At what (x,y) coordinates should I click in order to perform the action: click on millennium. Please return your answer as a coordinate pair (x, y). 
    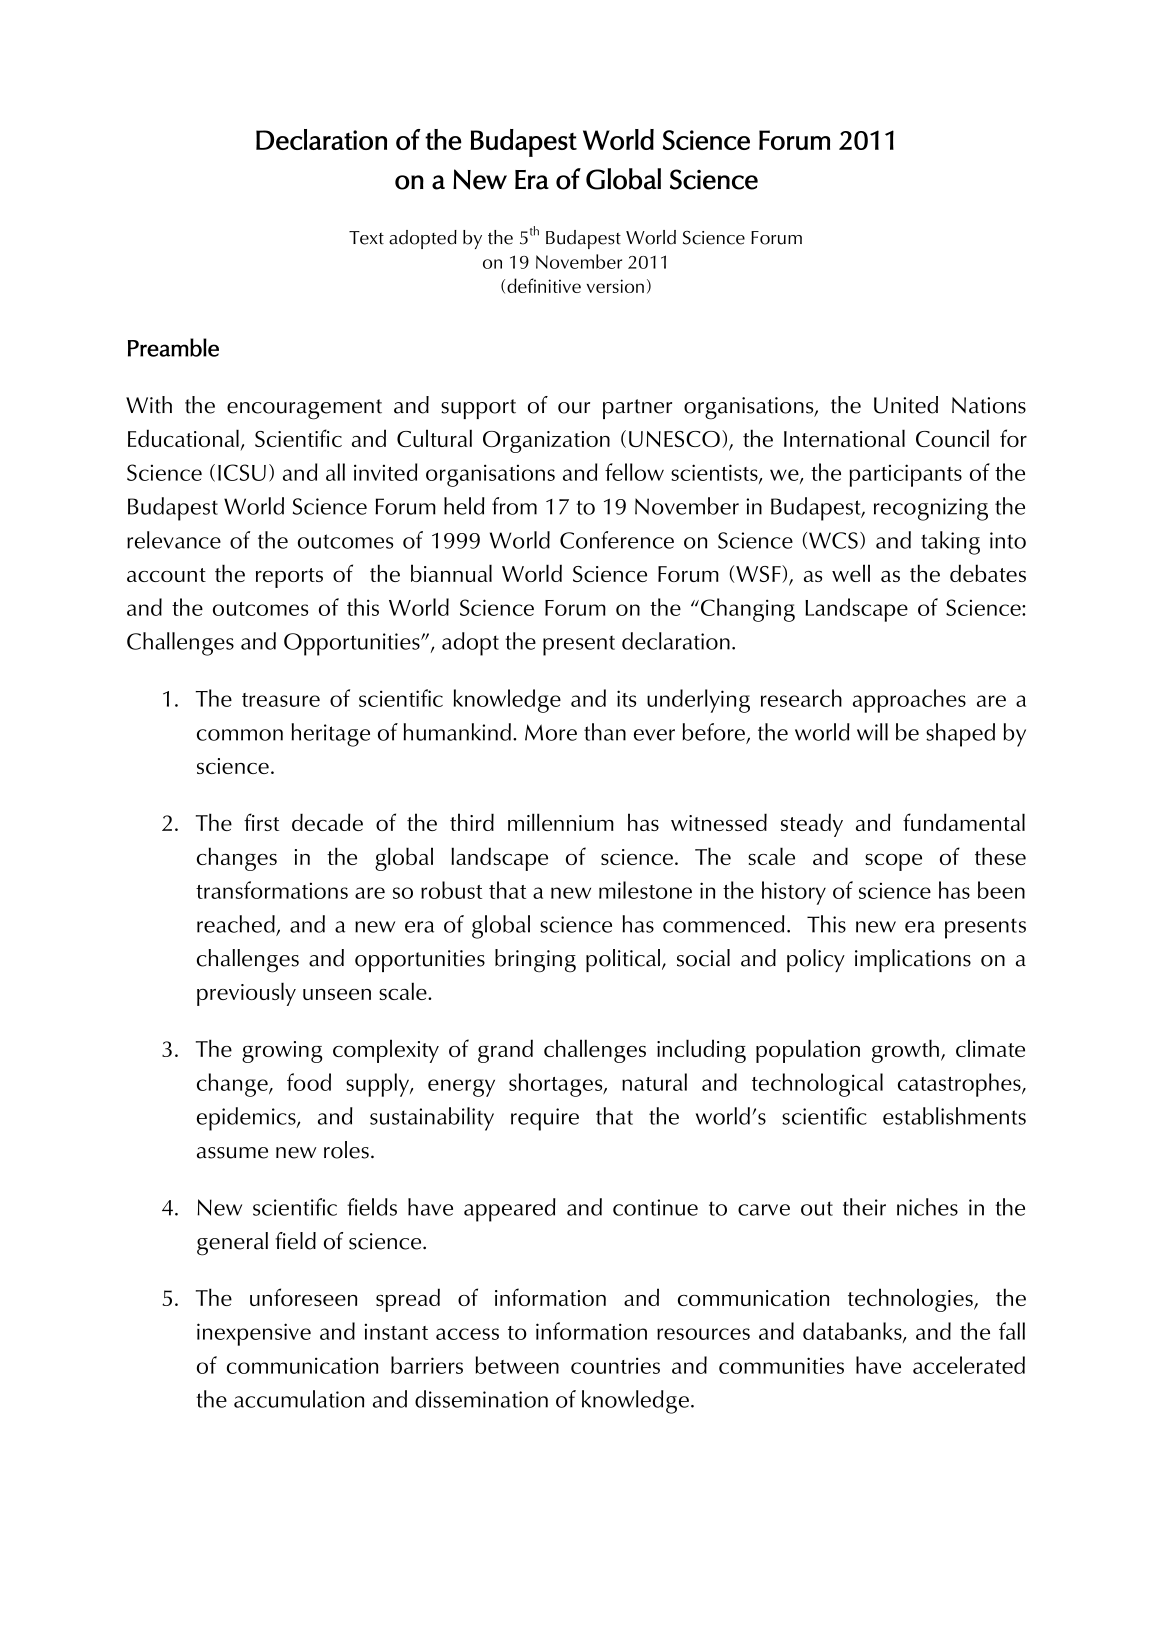
    Looking at the image, I should click on (561, 822).
